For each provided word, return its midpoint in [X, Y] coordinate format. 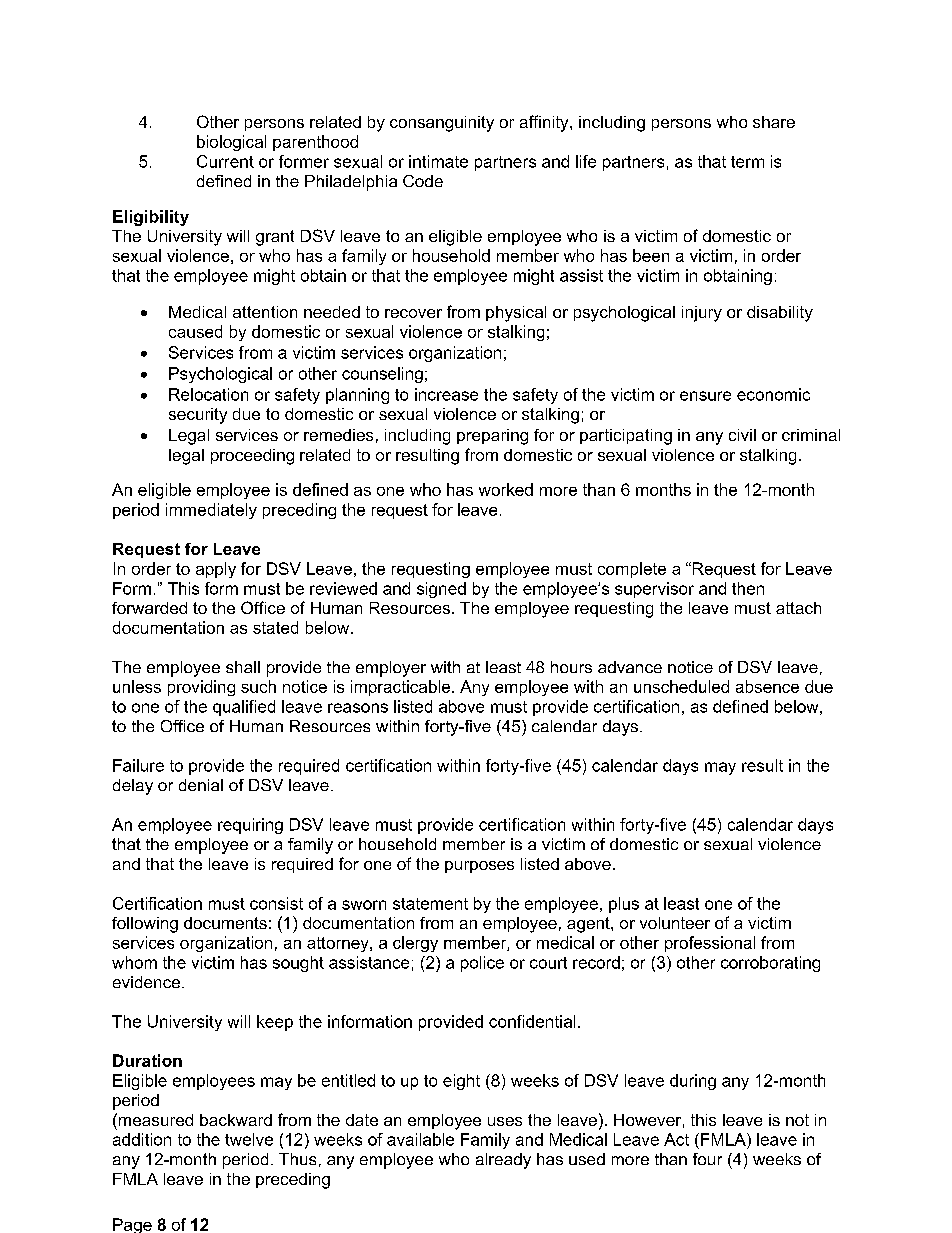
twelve [249, 1139]
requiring [250, 826]
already [503, 1161]
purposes [479, 867]
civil [742, 435]
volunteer [675, 923]
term [747, 162]
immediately [211, 511]
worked [506, 489]
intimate [438, 161]
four [707, 1159]
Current [225, 161]
